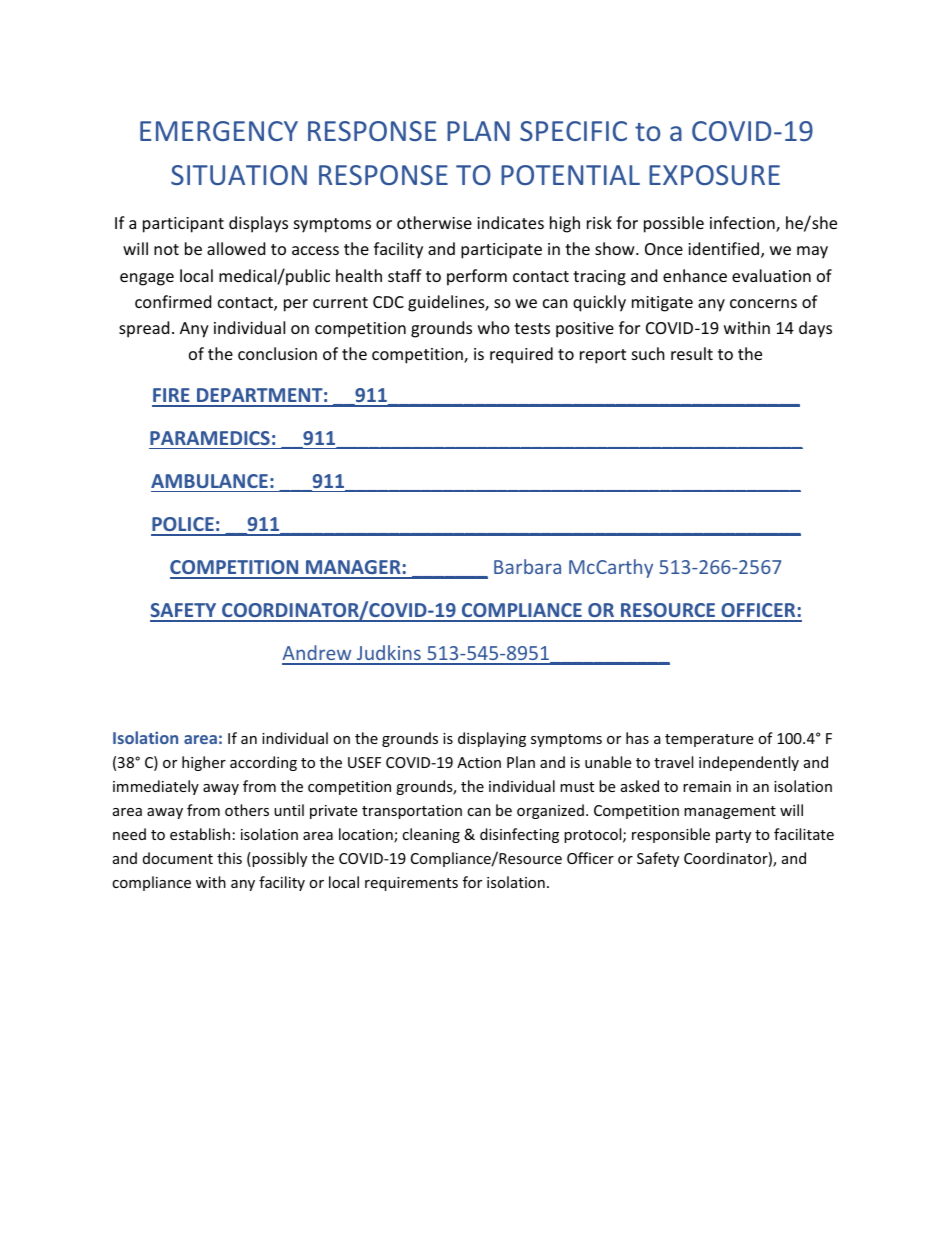 The height and width of the screenshot is (1233, 952). What do you see at coordinates (521, 355) in the screenshot?
I see `required` at bounding box center [521, 355].
